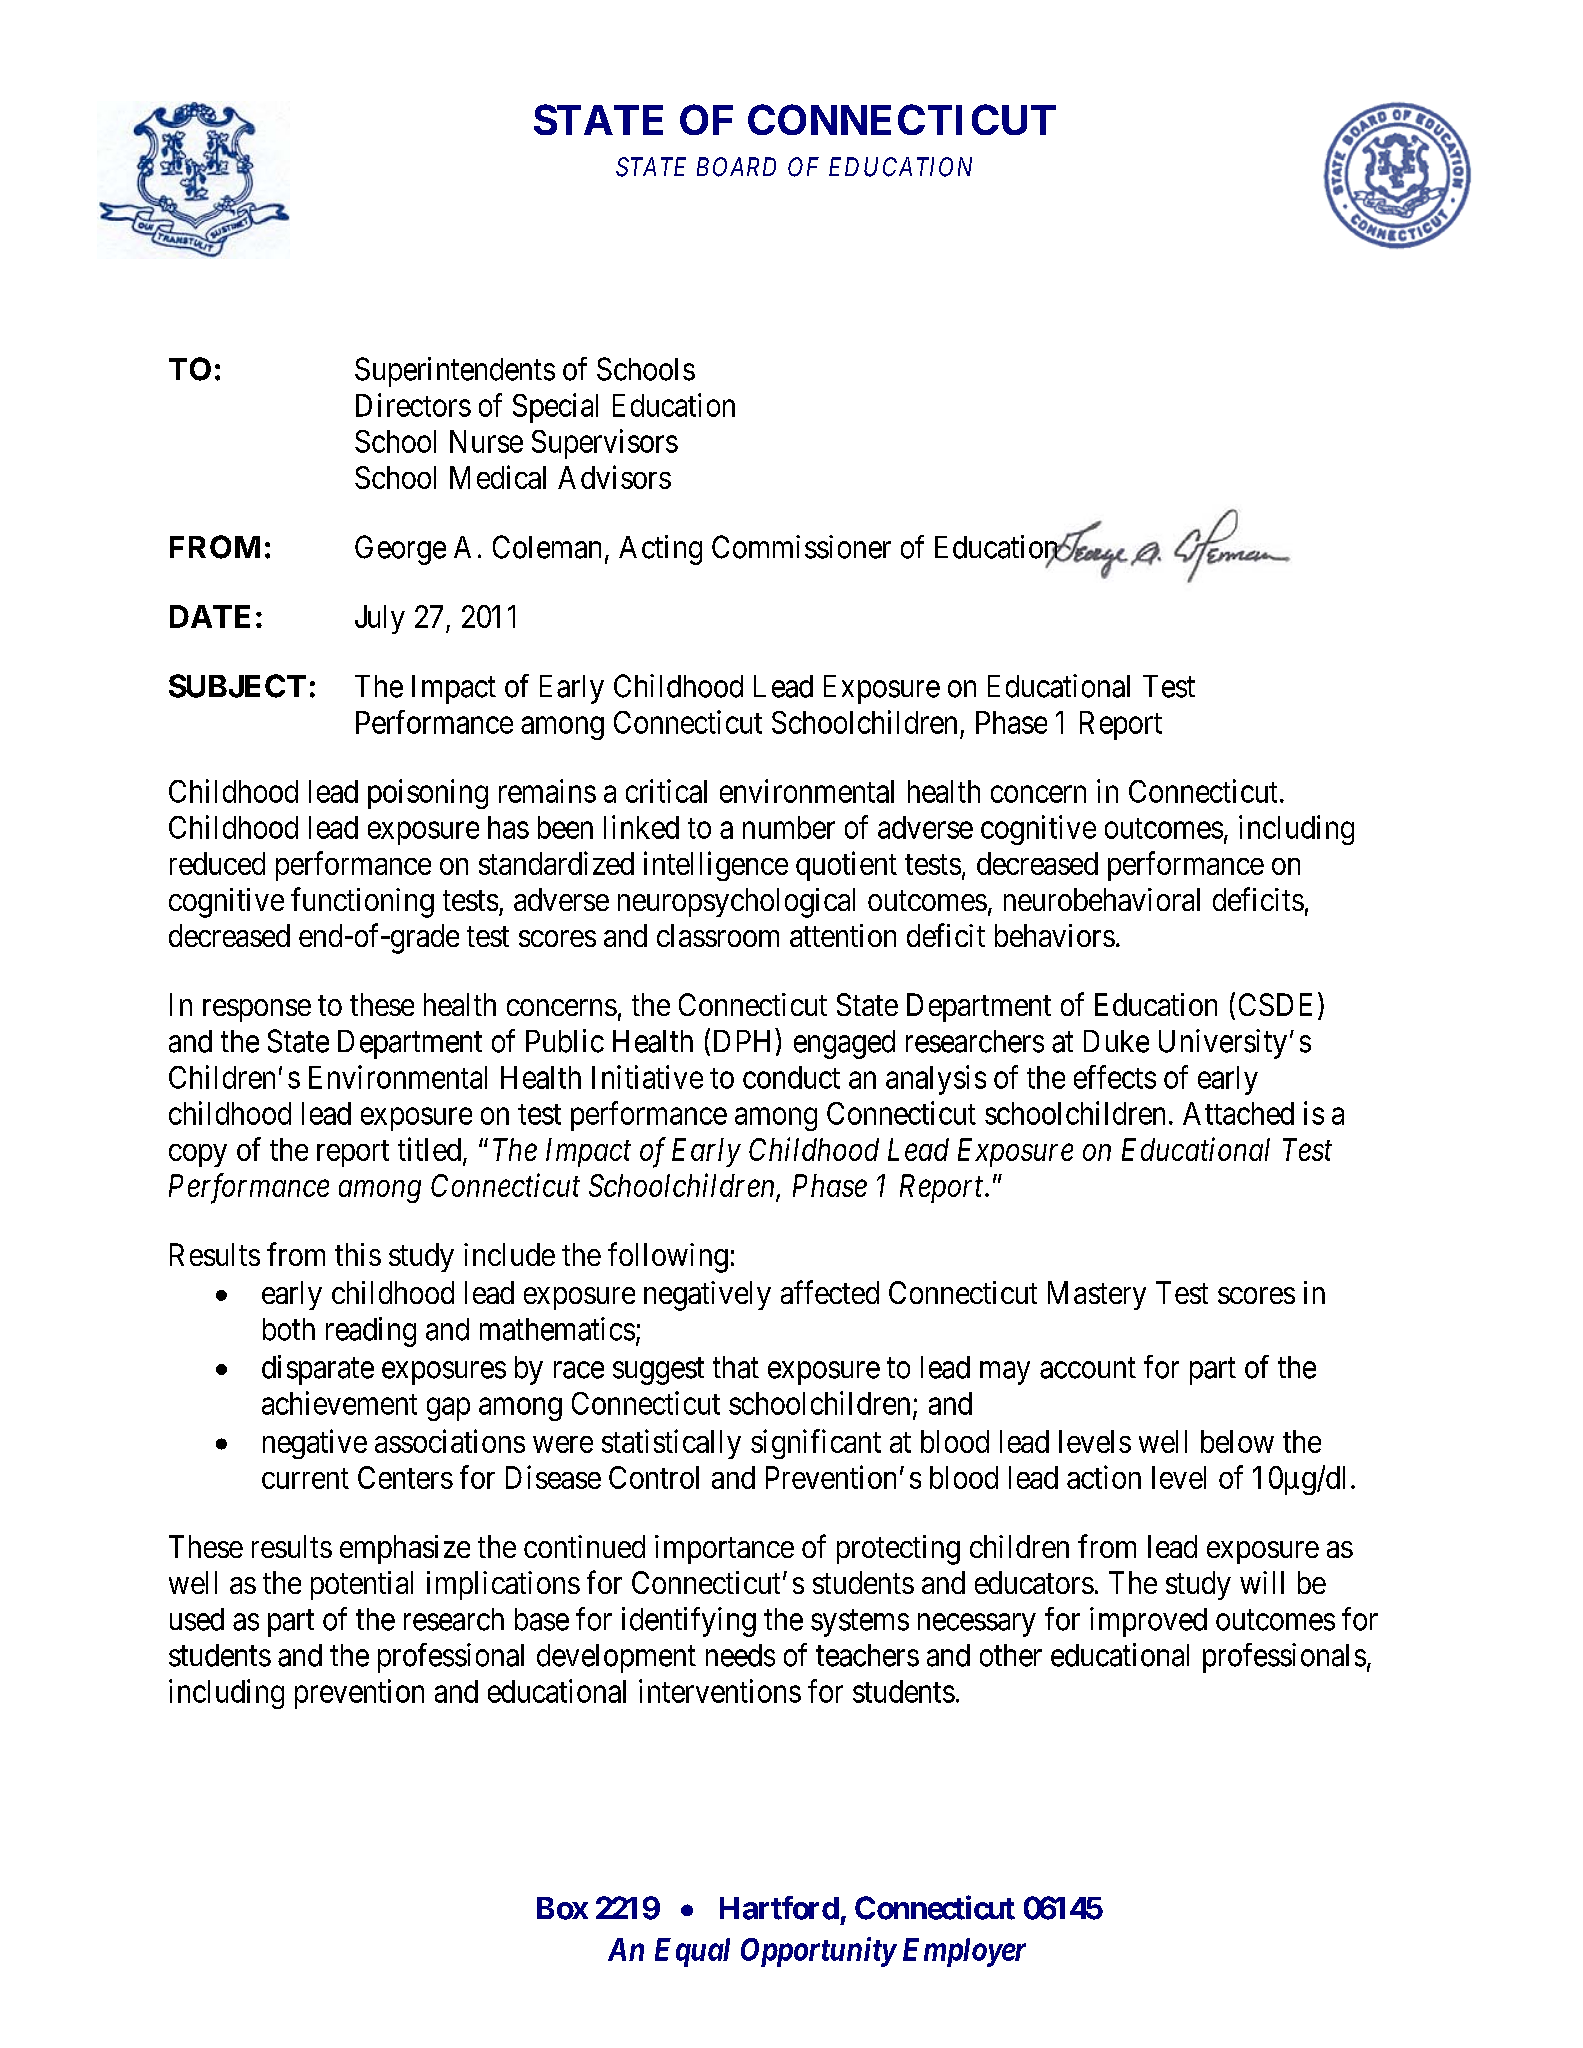 The width and height of the screenshot is (1583, 2048). Describe the element at coordinates (736, 167) in the screenshot. I see `BOARD` at that location.
